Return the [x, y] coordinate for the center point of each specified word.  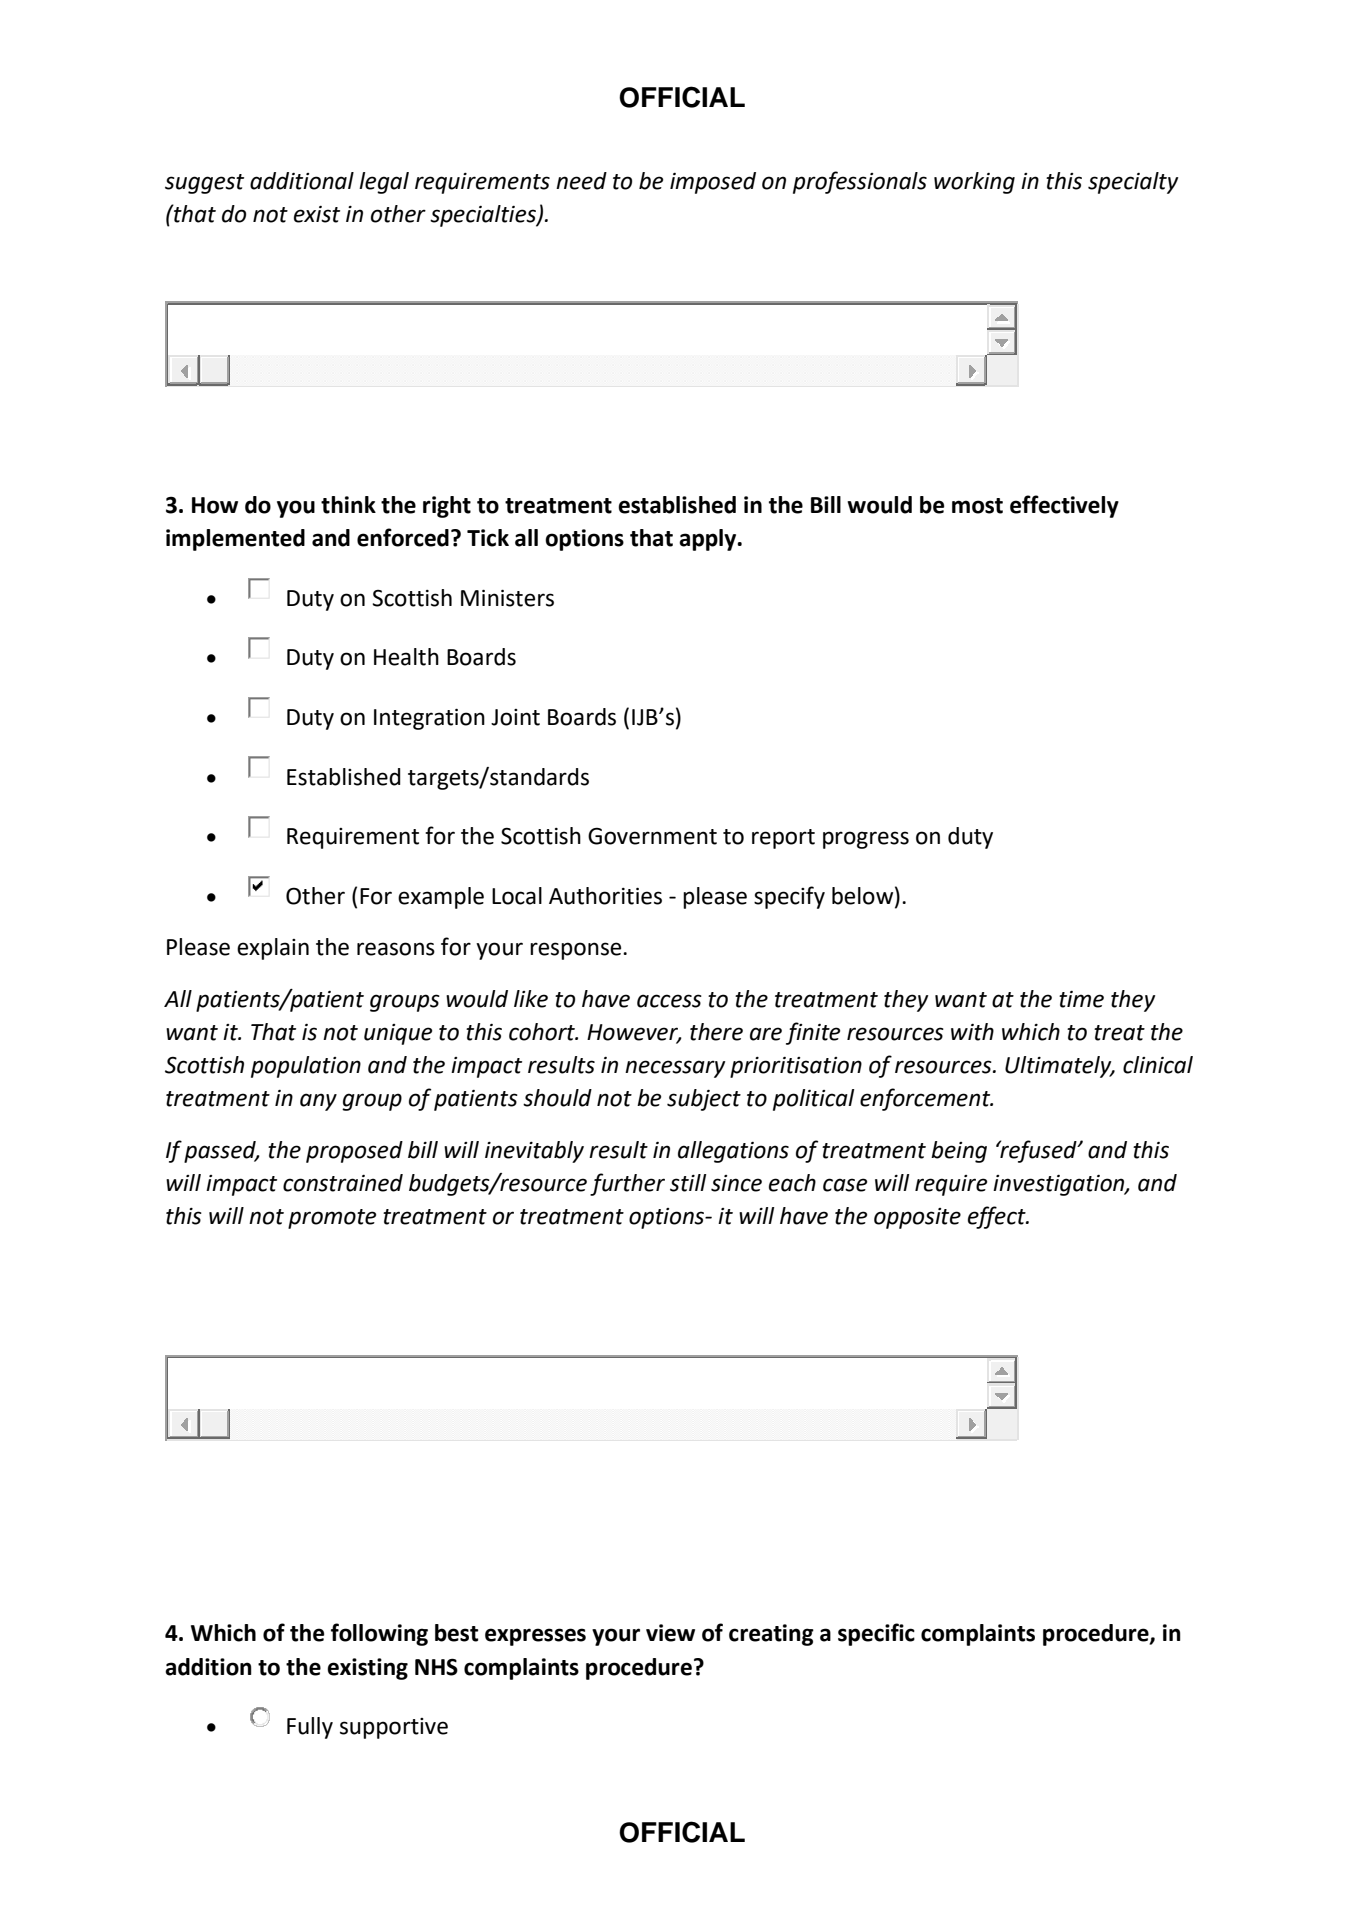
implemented [235, 540]
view [670, 1633]
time [1081, 999]
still [688, 1183]
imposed [713, 183]
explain [273, 949]
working [974, 183]
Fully [310, 1728]
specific [876, 1634]
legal [384, 183]
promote [332, 1219]
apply [709, 540]
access [669, 1001]
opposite [917, 1218]
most [977, 506]
